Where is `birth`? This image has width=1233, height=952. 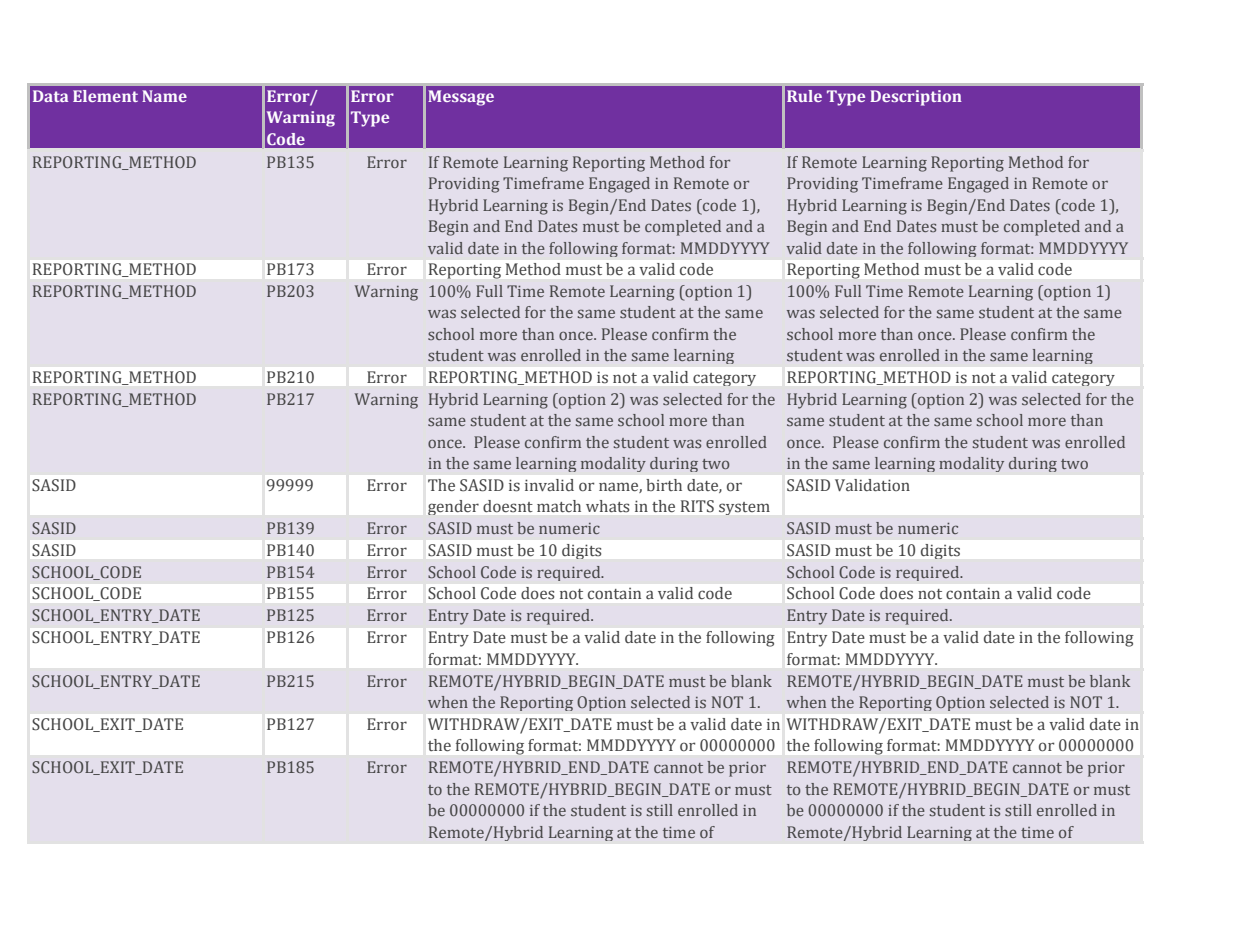
birth is located at coordinates (664, 485).
